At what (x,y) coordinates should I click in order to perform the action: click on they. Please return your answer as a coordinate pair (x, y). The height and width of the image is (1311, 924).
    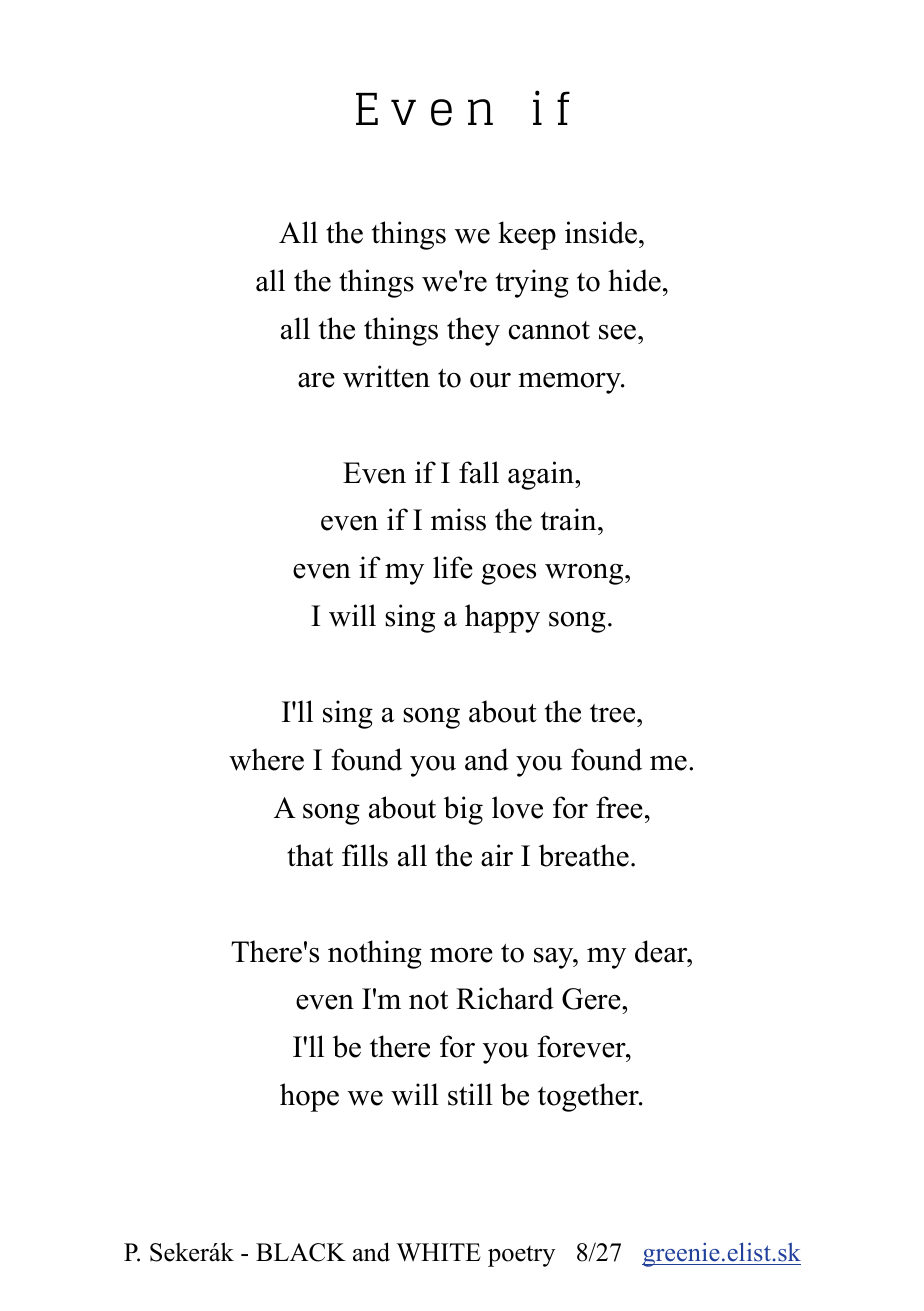
    Looking at the image, I should click on (473, 331).
